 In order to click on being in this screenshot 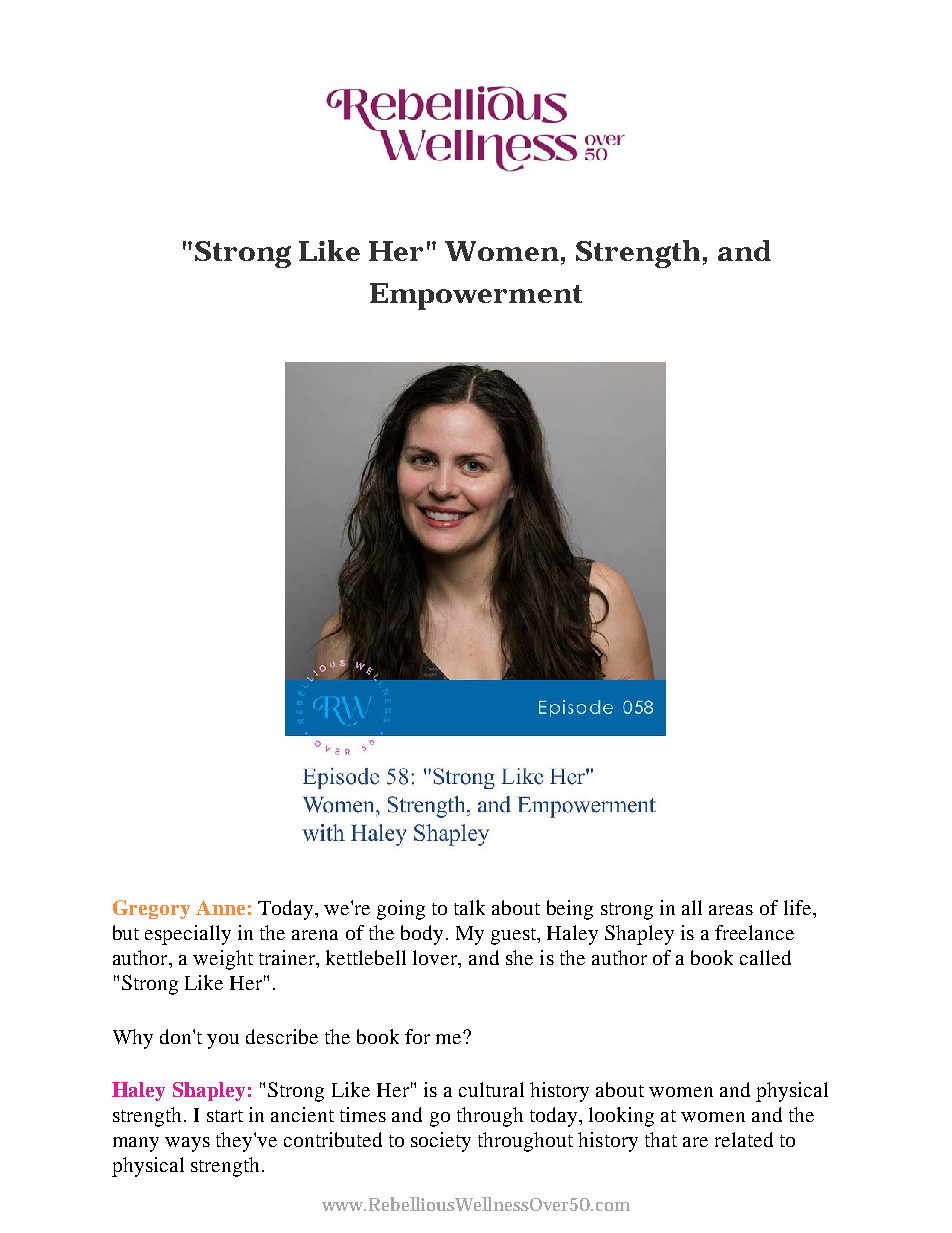, I will do `click(570, 910)`.
